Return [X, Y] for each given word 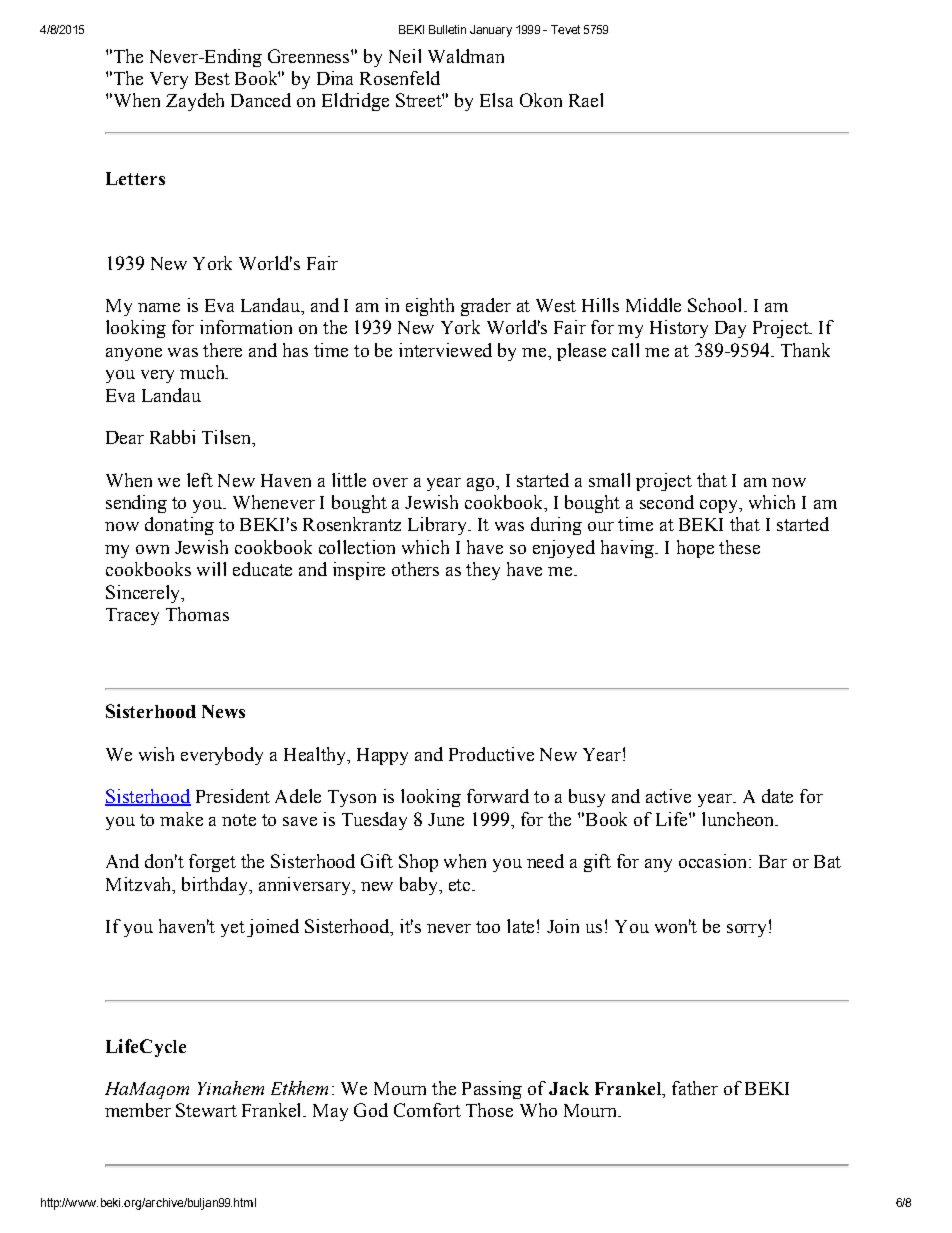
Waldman [466, 56]
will [211, 569]
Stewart [206, 1110]
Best [212, 78]
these [739, 547]
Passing [492, 1090]
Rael [586, 100]
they [483, 571]
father [695, 1088]
